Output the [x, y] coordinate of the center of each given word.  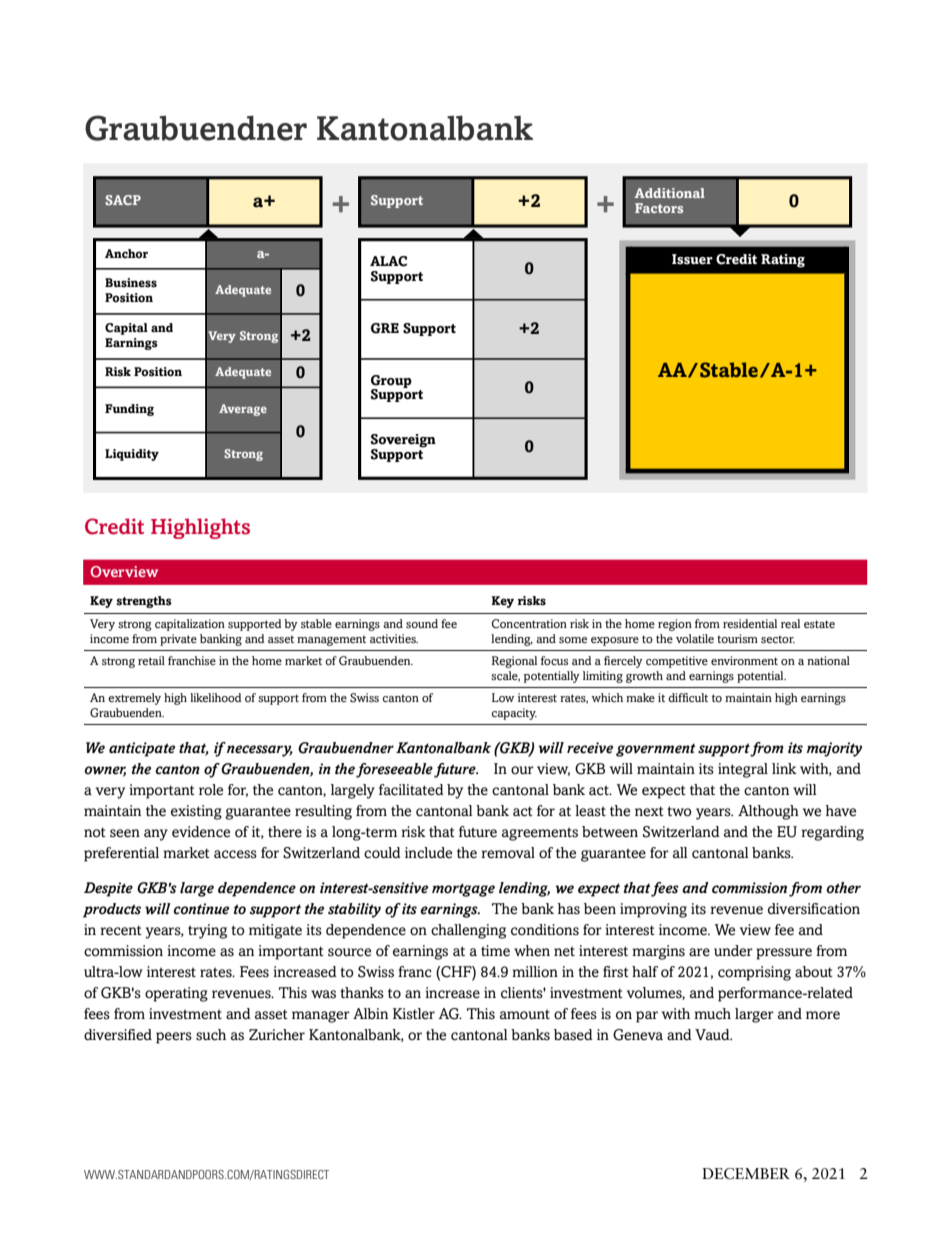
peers [174, 1038]
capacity [514, 714]
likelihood [216, 697]
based [573, 1035]
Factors [659, 208]
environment [744, 660]
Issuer [692, 259]
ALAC [388, 261]
